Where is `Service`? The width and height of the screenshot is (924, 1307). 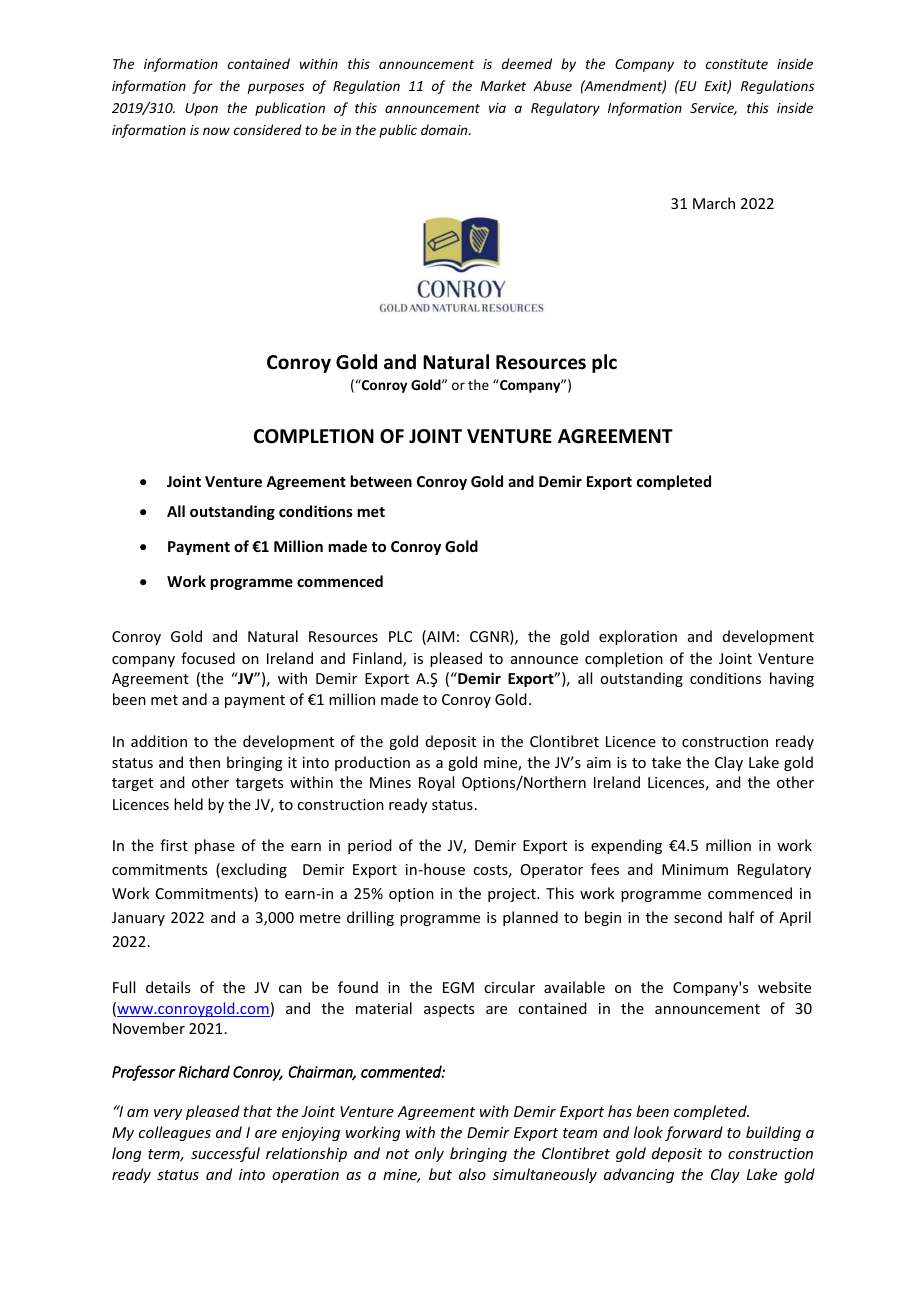 Service is located at coordinates (713, 109).
